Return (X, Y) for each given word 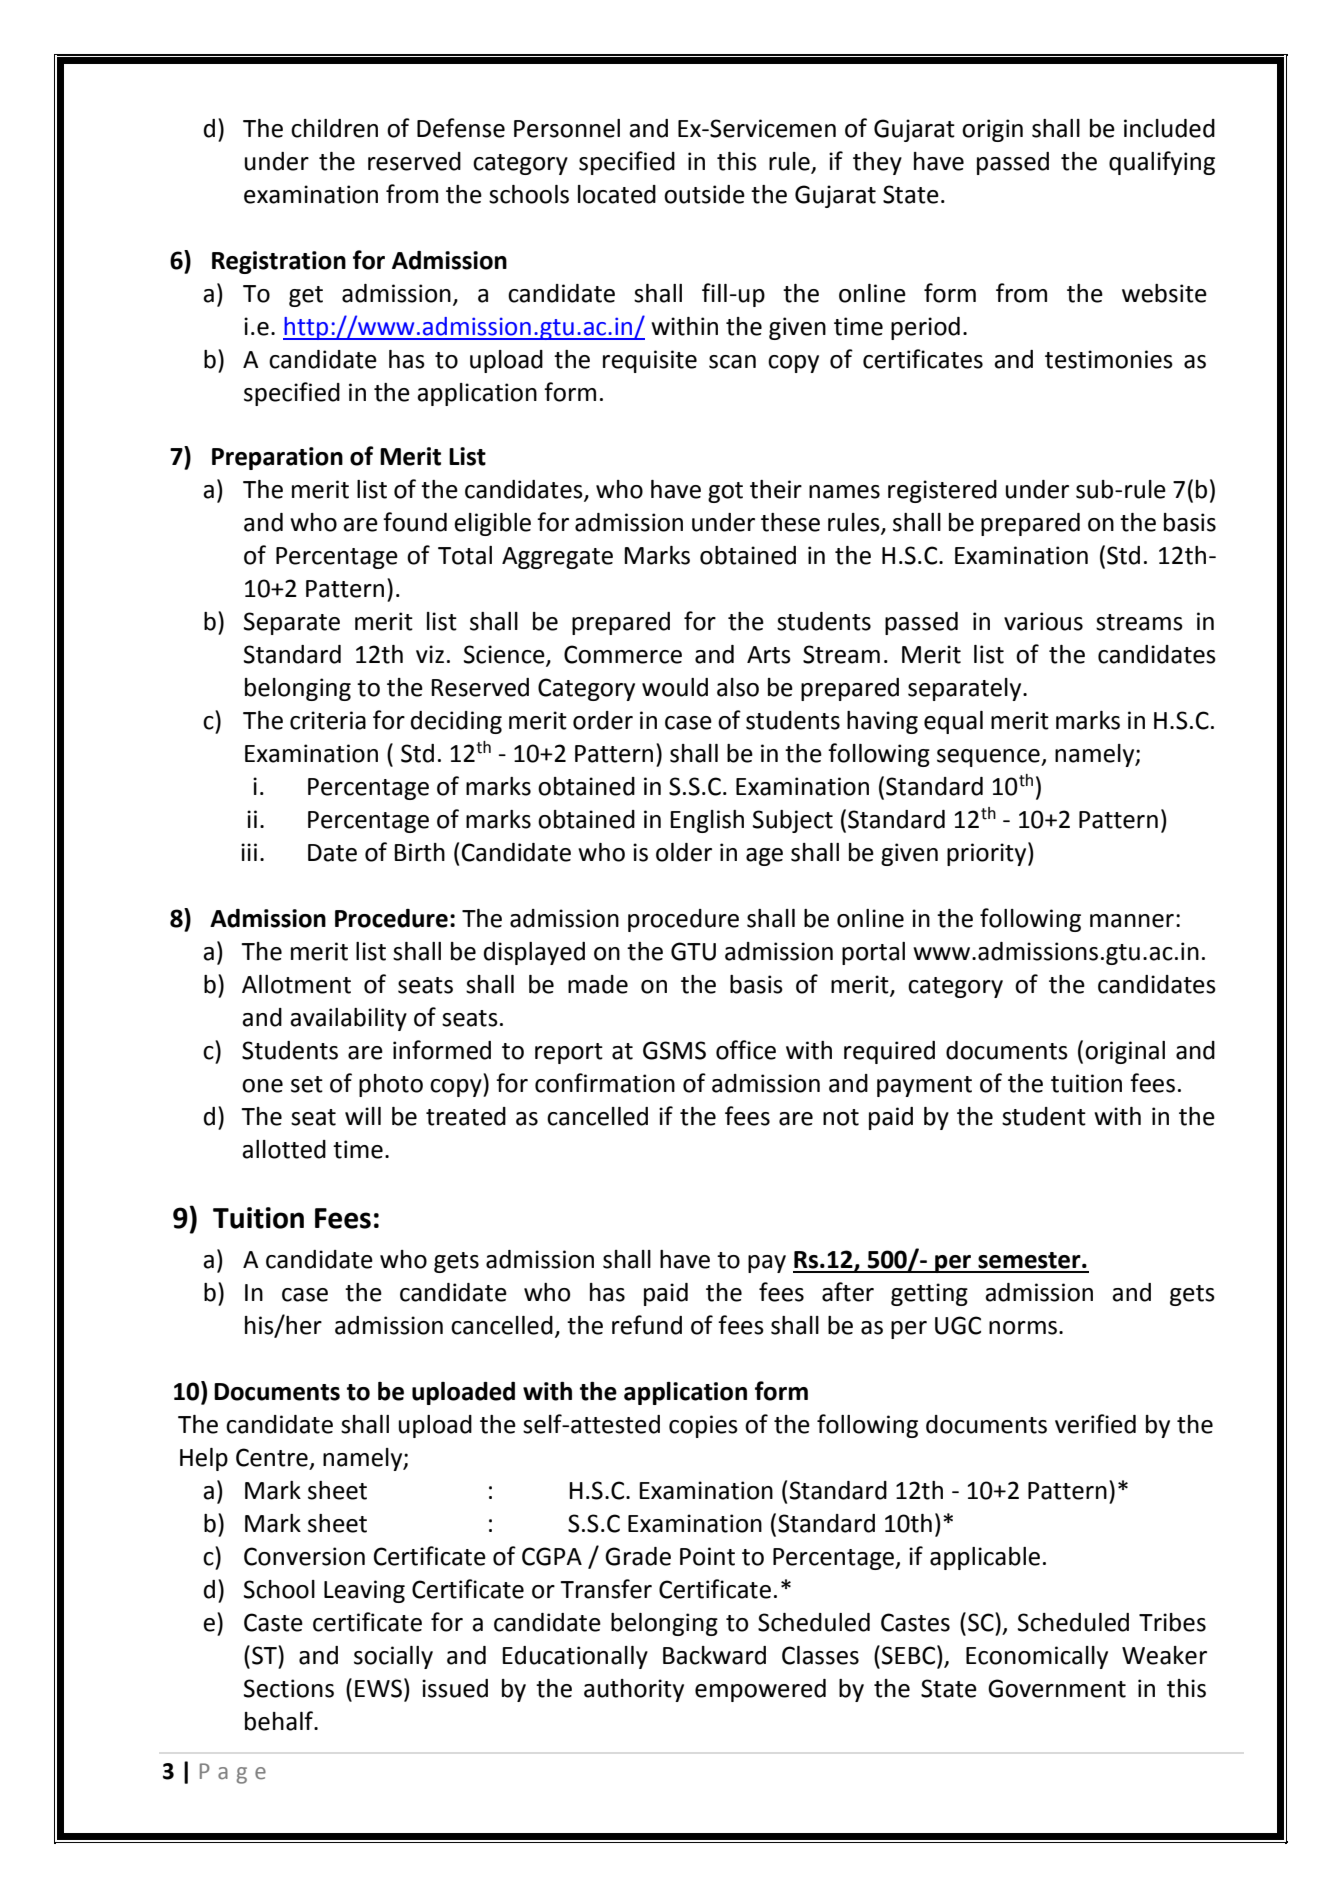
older (684, 852)
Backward (714, 1655)
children (334, 128)
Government (1057, 1688)
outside (704, 194)
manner (1132, 921)
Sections (289, 1688)
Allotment (296, 984)
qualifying (1162, 163)
